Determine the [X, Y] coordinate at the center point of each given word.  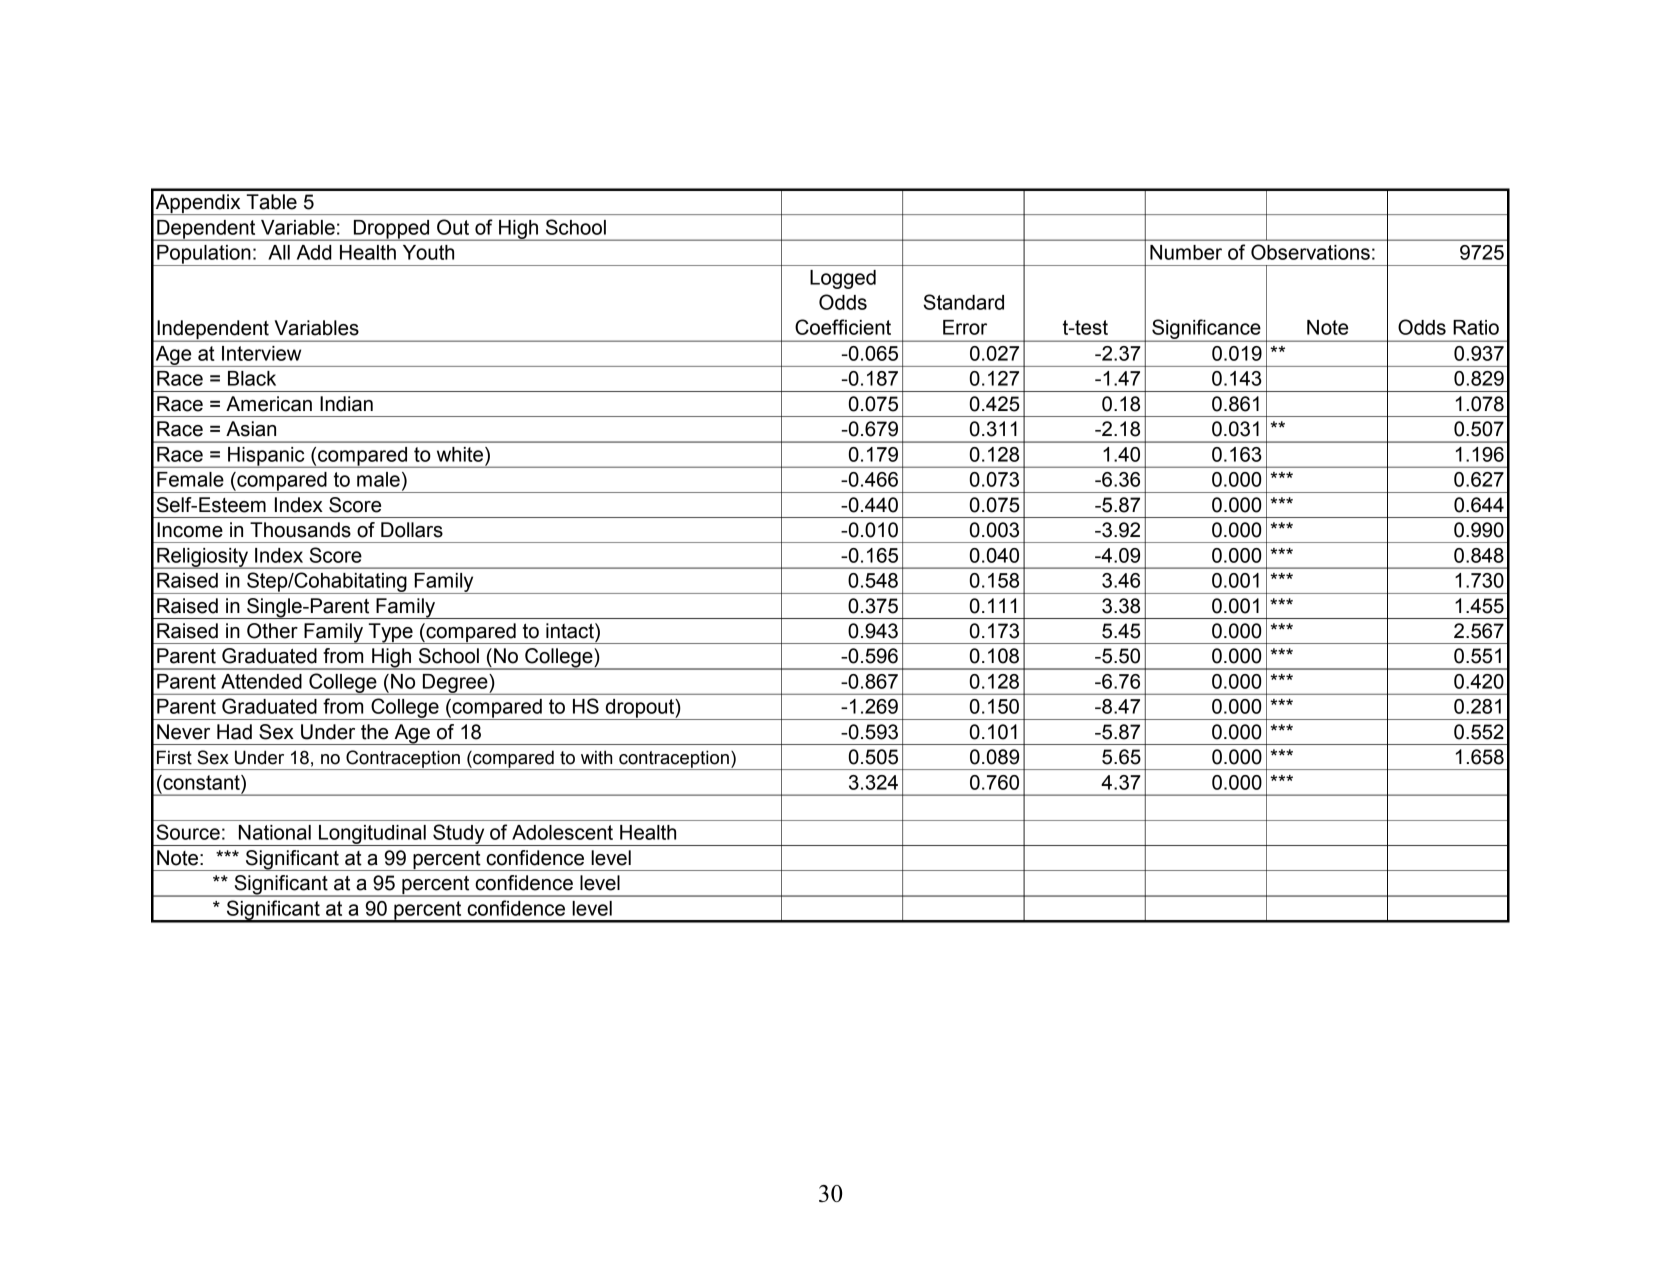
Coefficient [843, 327]
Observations [1310, 252]
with [596, 757]
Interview [261, 353]
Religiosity [203, 558]
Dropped [392, 230]
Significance [1206, 330]
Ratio [1476, 327]
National [275, 832]
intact [571, 631]
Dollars [412, 530]
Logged [843, 279]
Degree [455, 684]
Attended [261, 681]
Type [390, 633]
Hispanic [266, 457]
